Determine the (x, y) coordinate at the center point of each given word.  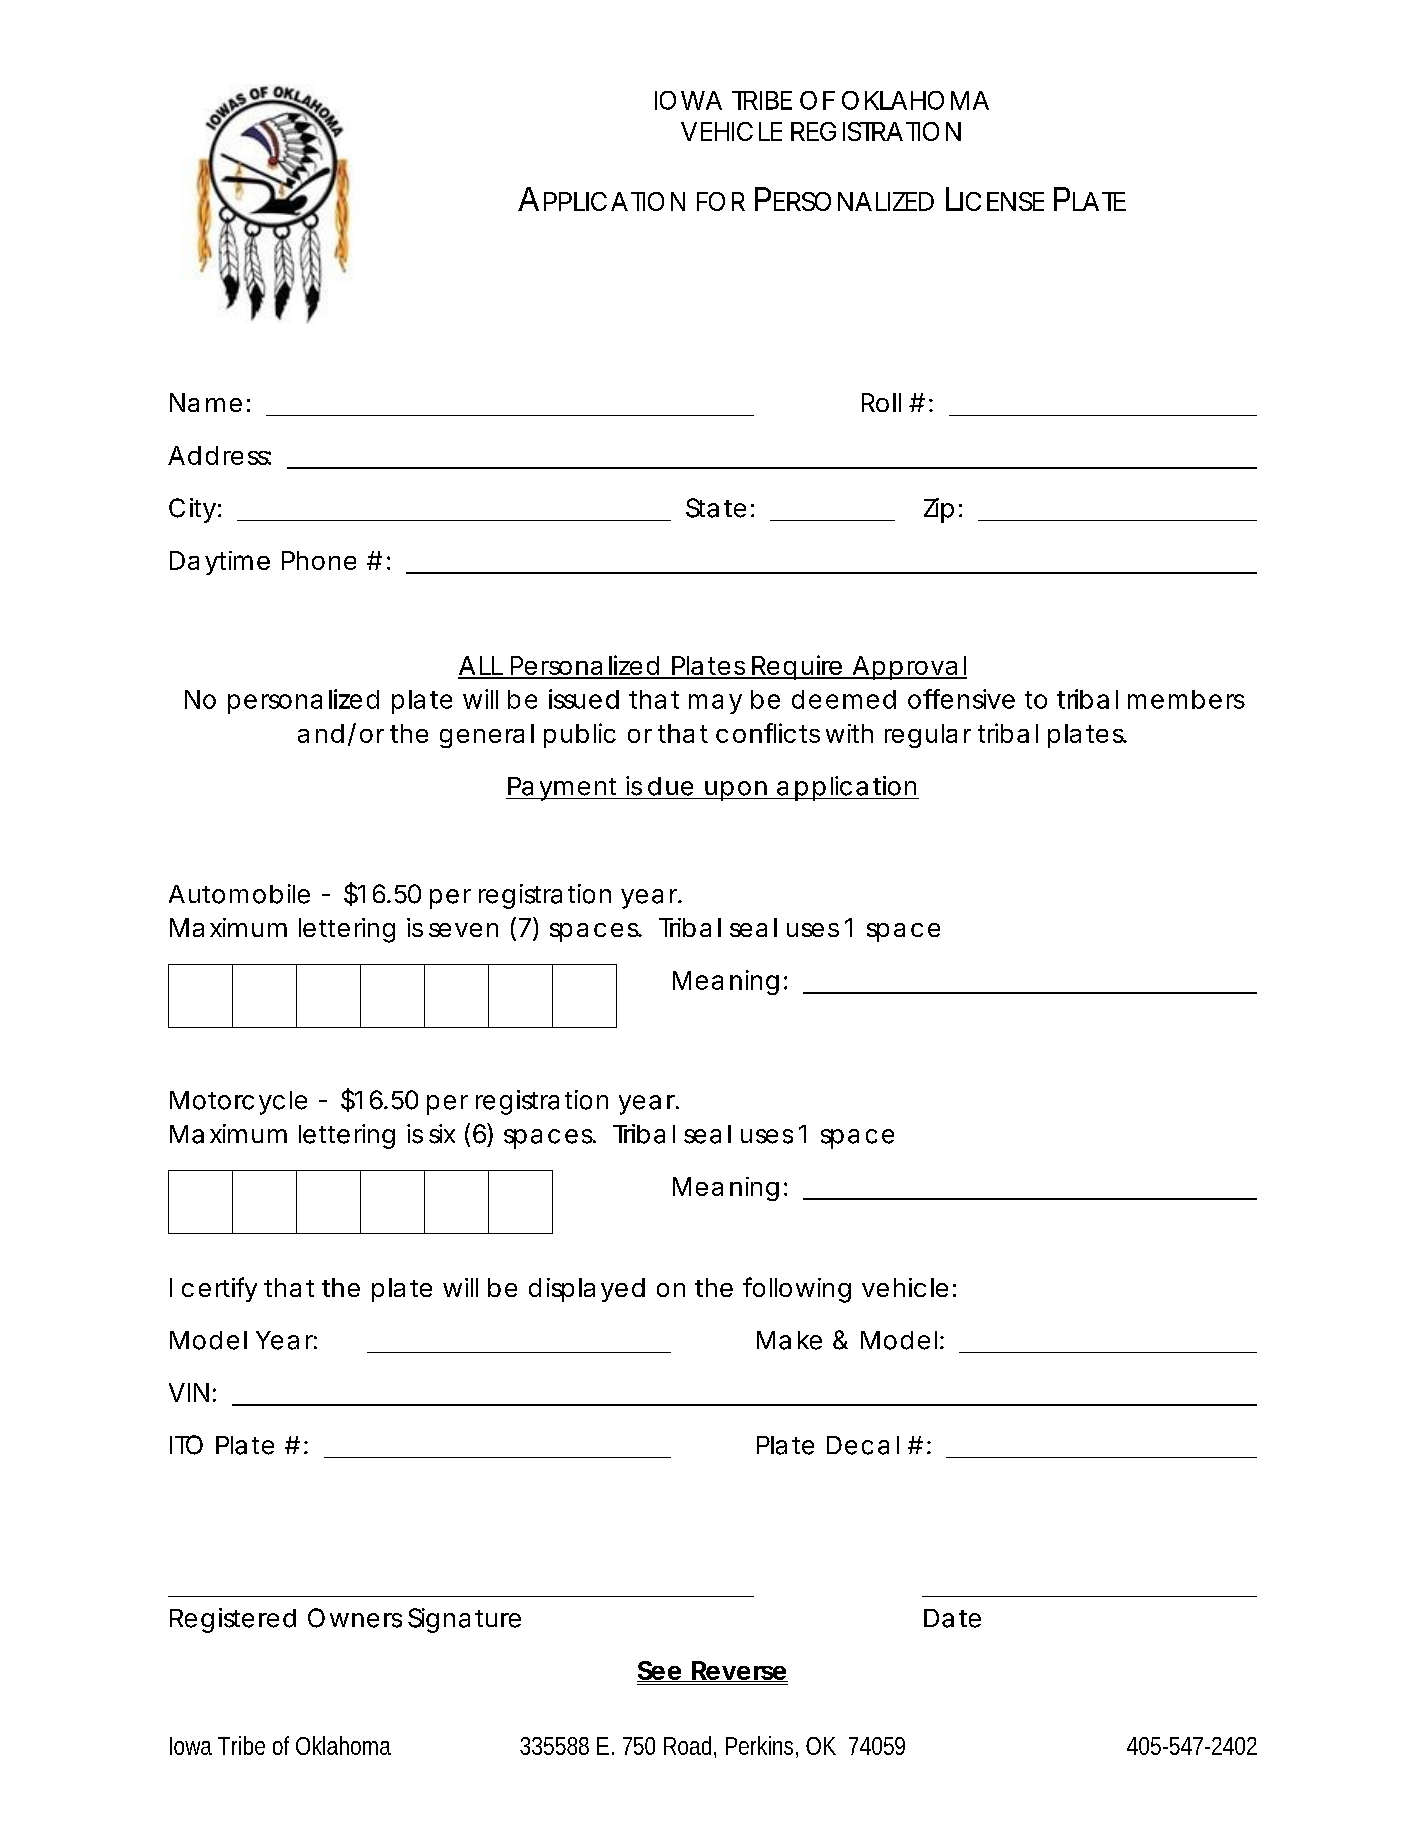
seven (463, 930)
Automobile (239, 894)
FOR (721, 201)
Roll (881, 402)
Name (206, 402)
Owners (355, 1618)
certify (219, 1289)
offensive (961, 699)
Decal (863, 1445)
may (715, 704)
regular (928, 736)
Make (789, 1340)
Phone (319, 560)
